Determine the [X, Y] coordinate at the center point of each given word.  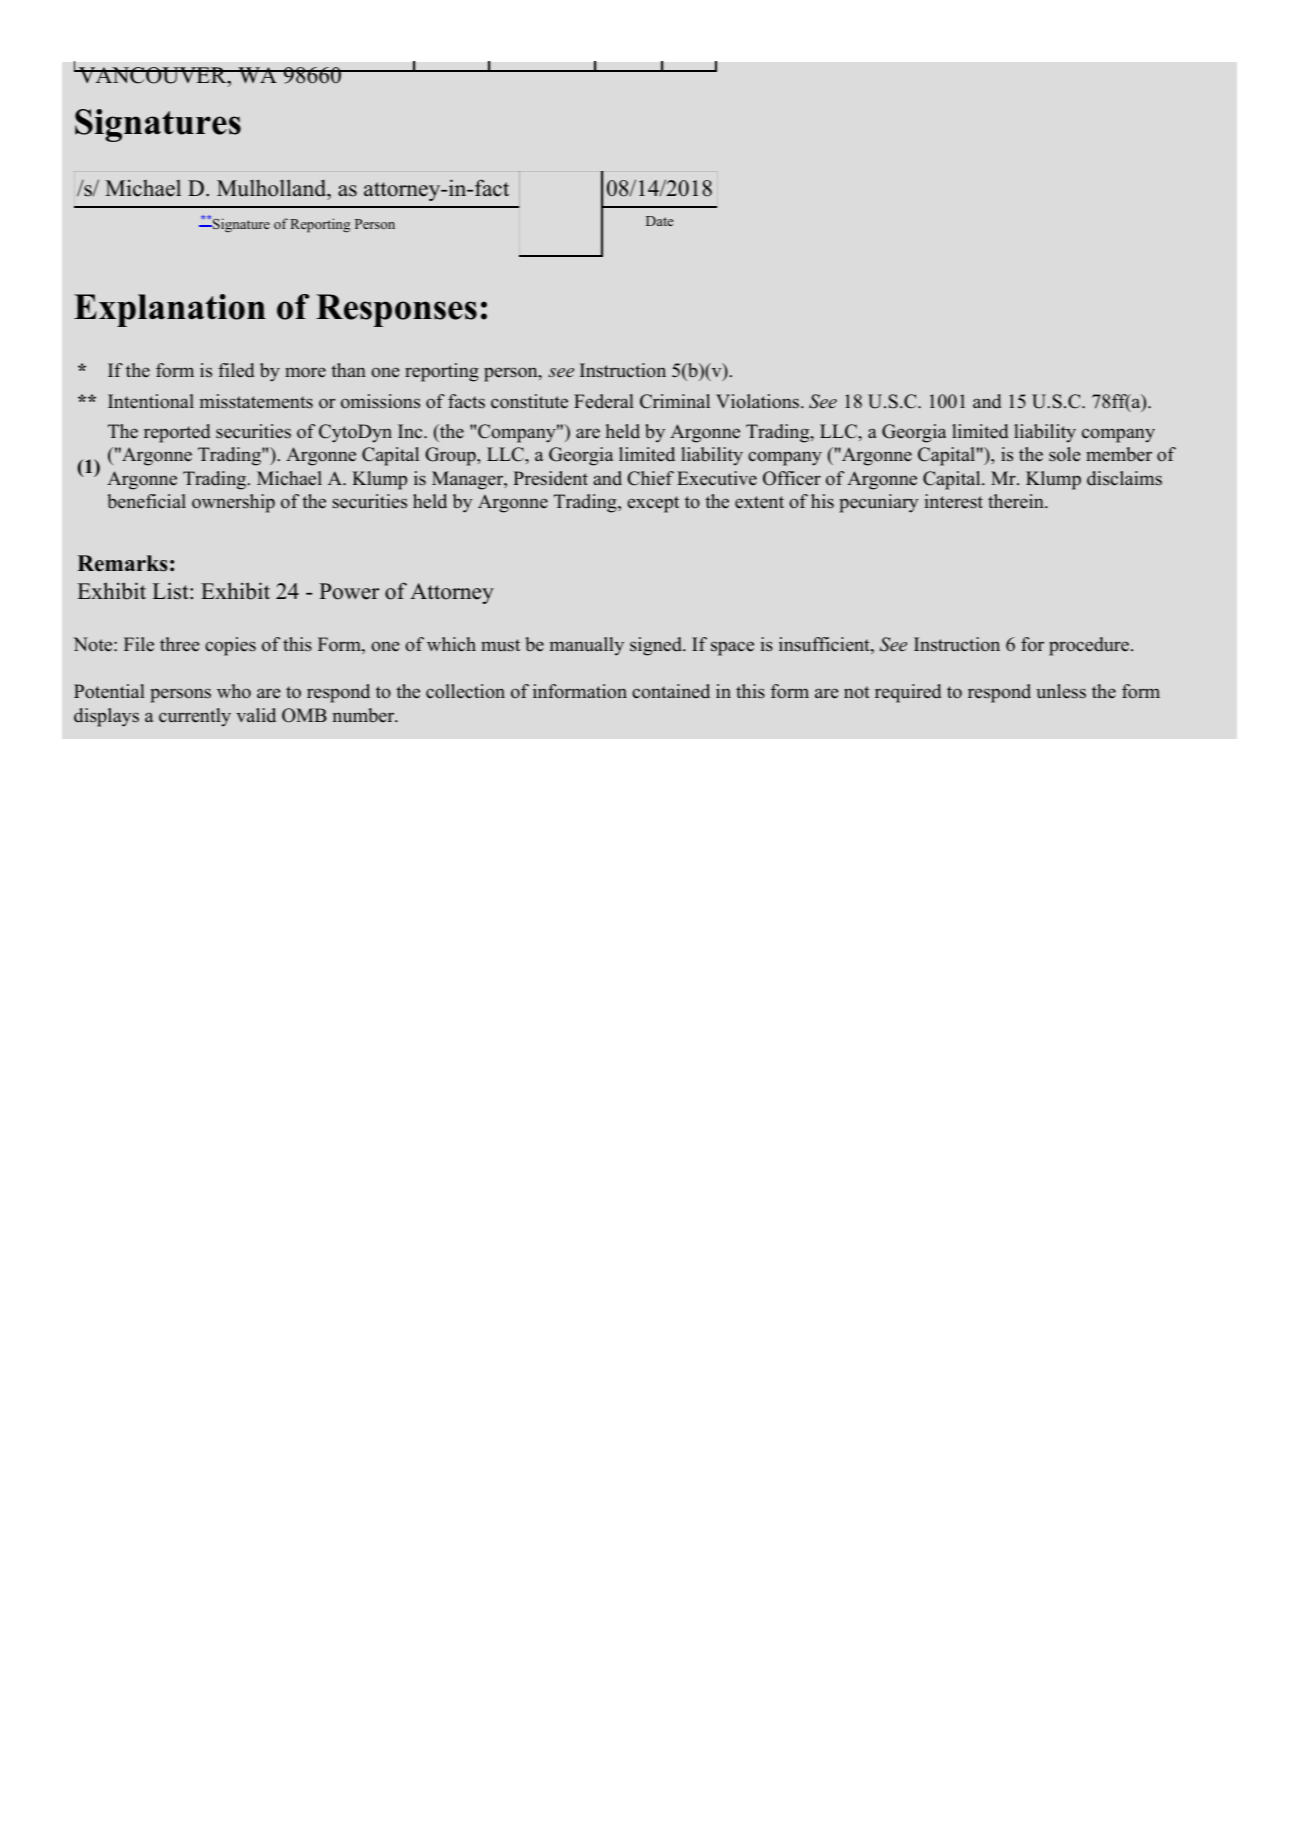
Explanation [170, 310]
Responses [396, 310]
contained [671, 691]
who [234, 691]
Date [659, 221]
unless [1061, 691]
